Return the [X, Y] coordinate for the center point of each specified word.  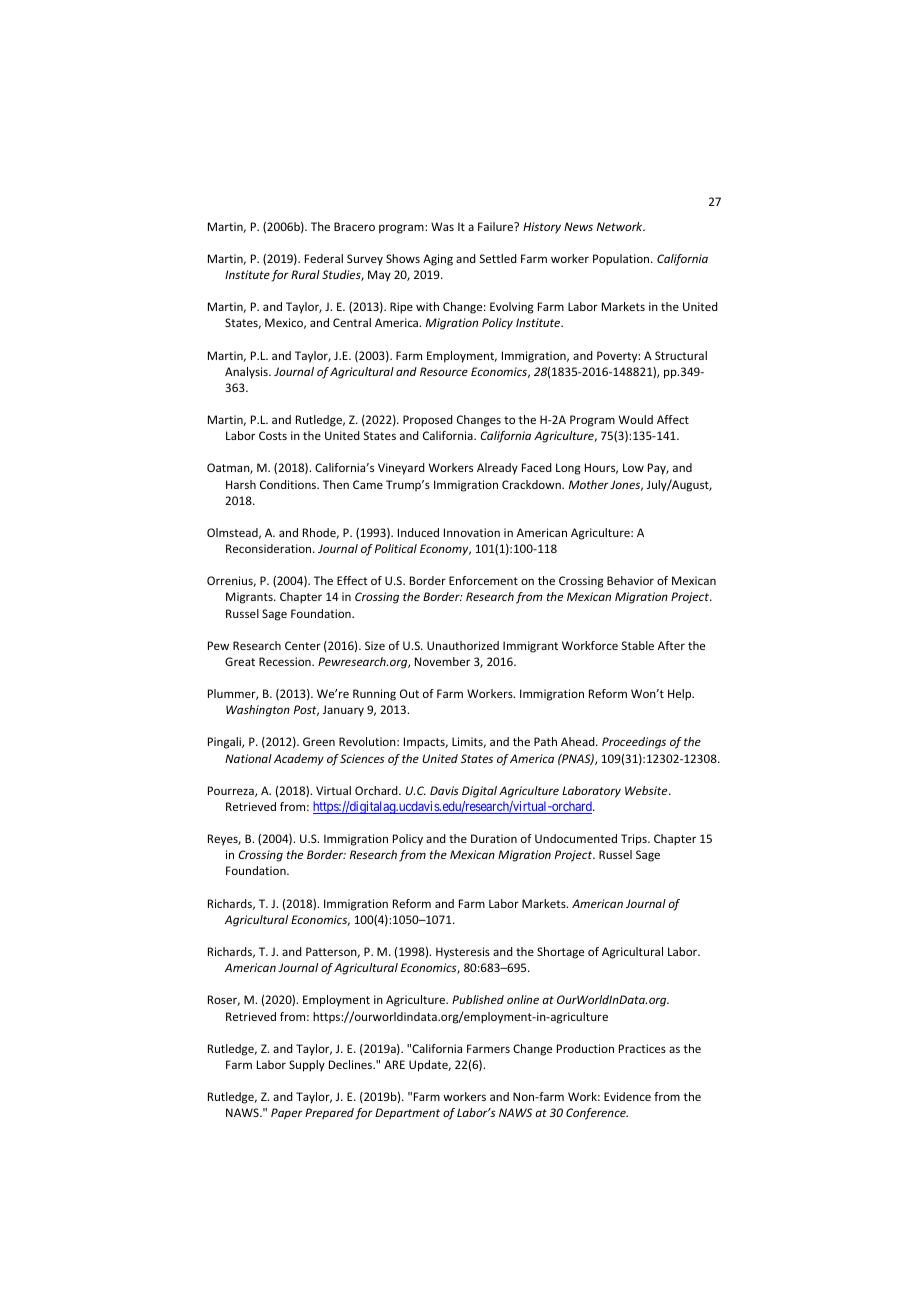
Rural [305, 274]
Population [622, 260]
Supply [307, 1066]
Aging [438, 260]
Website [647, 790]
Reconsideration [270, 548]
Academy [299, 760]
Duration [494, 838]
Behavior [630, 580]
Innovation [472, 532]
